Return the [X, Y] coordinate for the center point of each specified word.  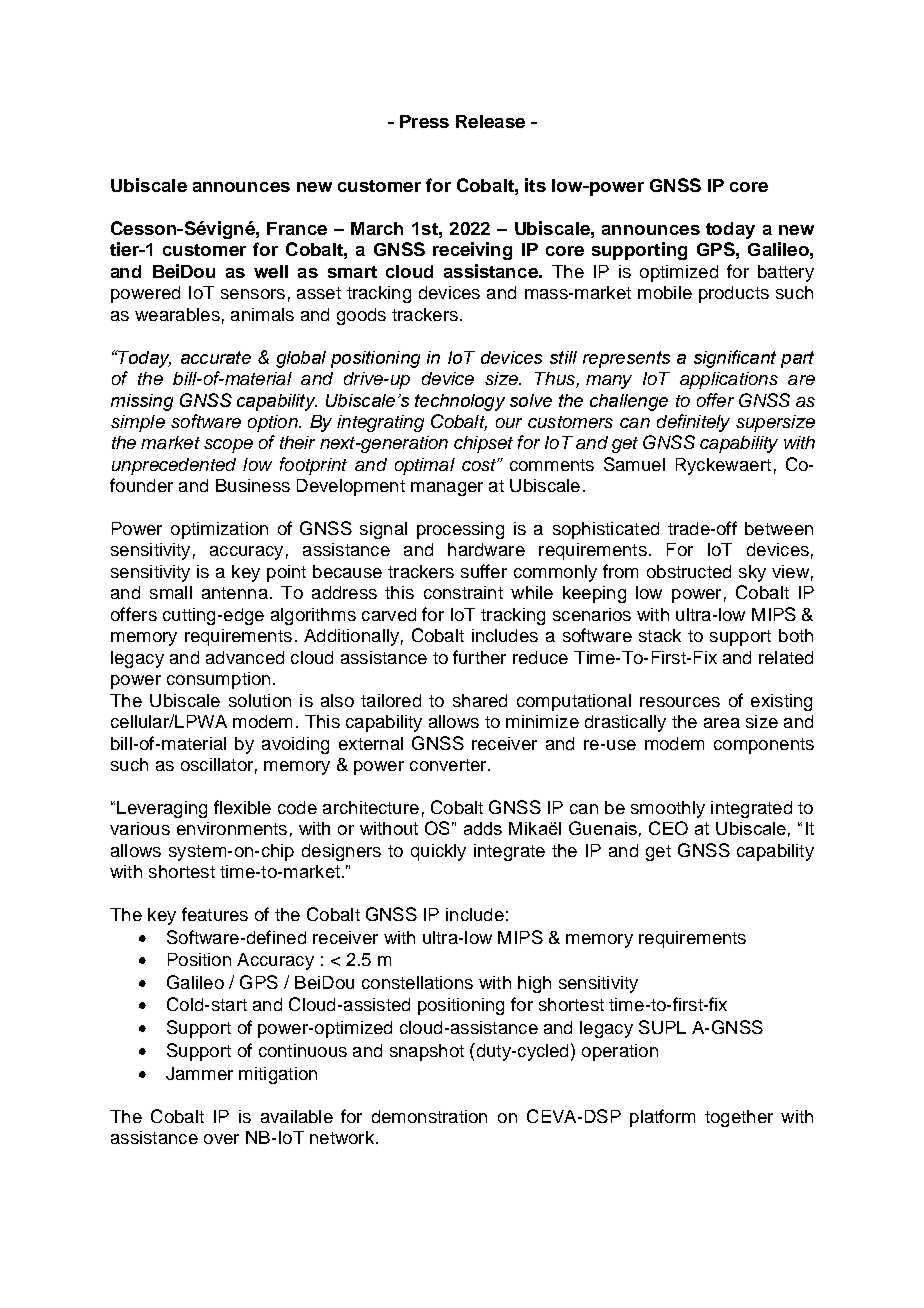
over [221, 1139]
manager [447, 489]
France [297, 228]
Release [490, 121]
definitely [693, 423]
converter [449, 765]
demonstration [429, 1116]
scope [228, 446]
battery [786, 273]
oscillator [217, 764]
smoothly [668, 809]
